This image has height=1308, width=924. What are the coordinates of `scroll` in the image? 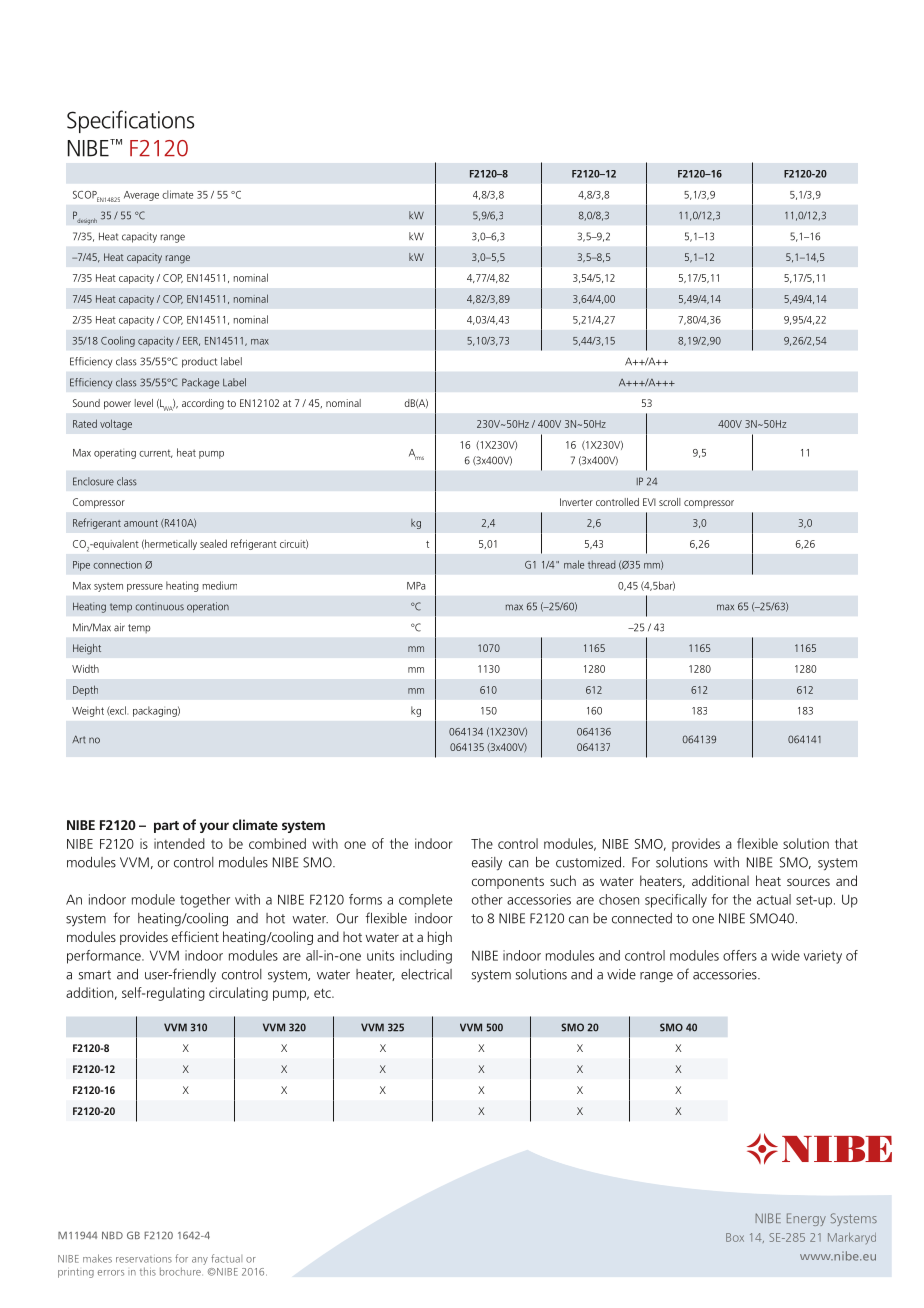 It's located at (670, 502).
